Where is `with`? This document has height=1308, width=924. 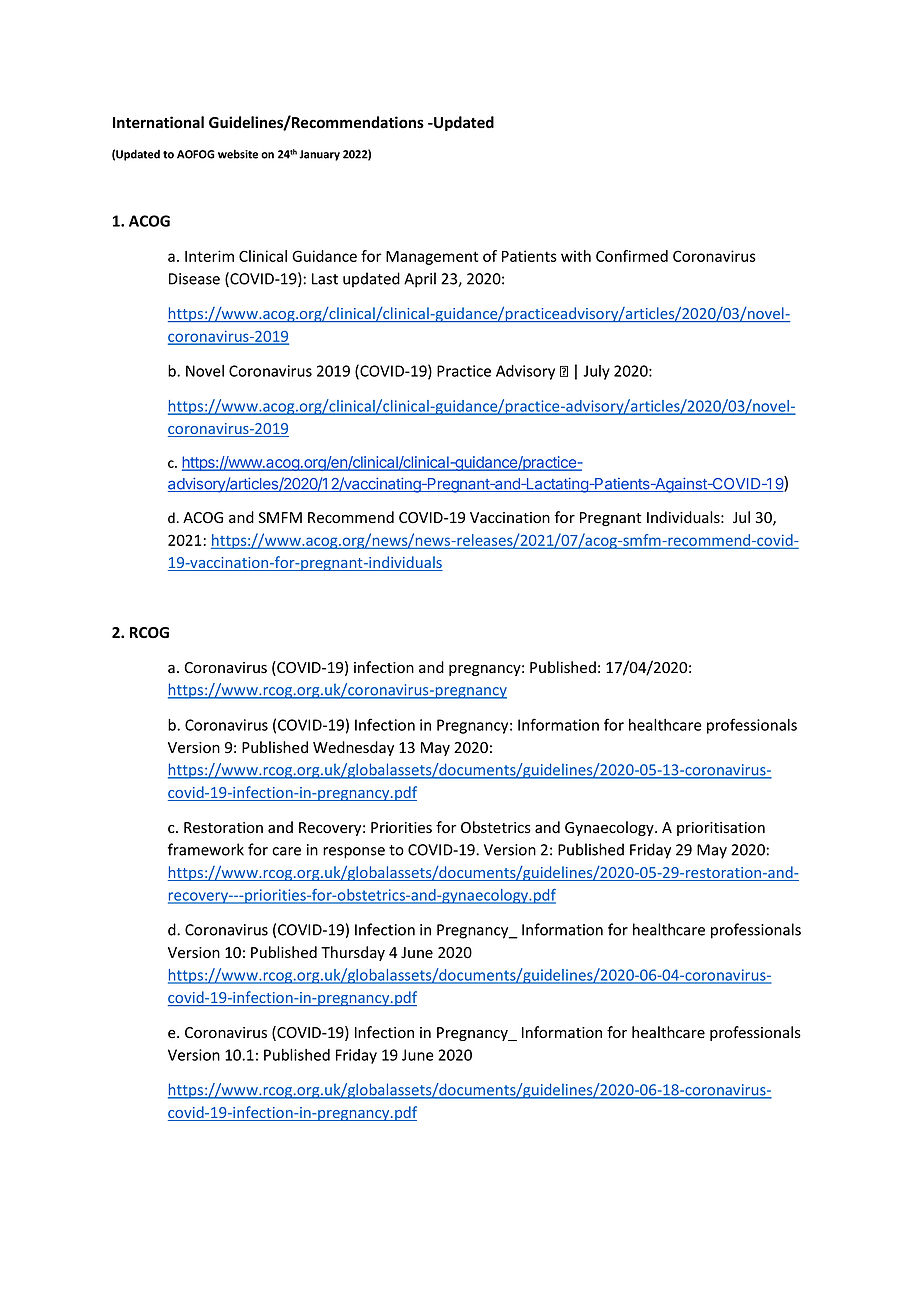
with is located at coordinates (576, 256).
